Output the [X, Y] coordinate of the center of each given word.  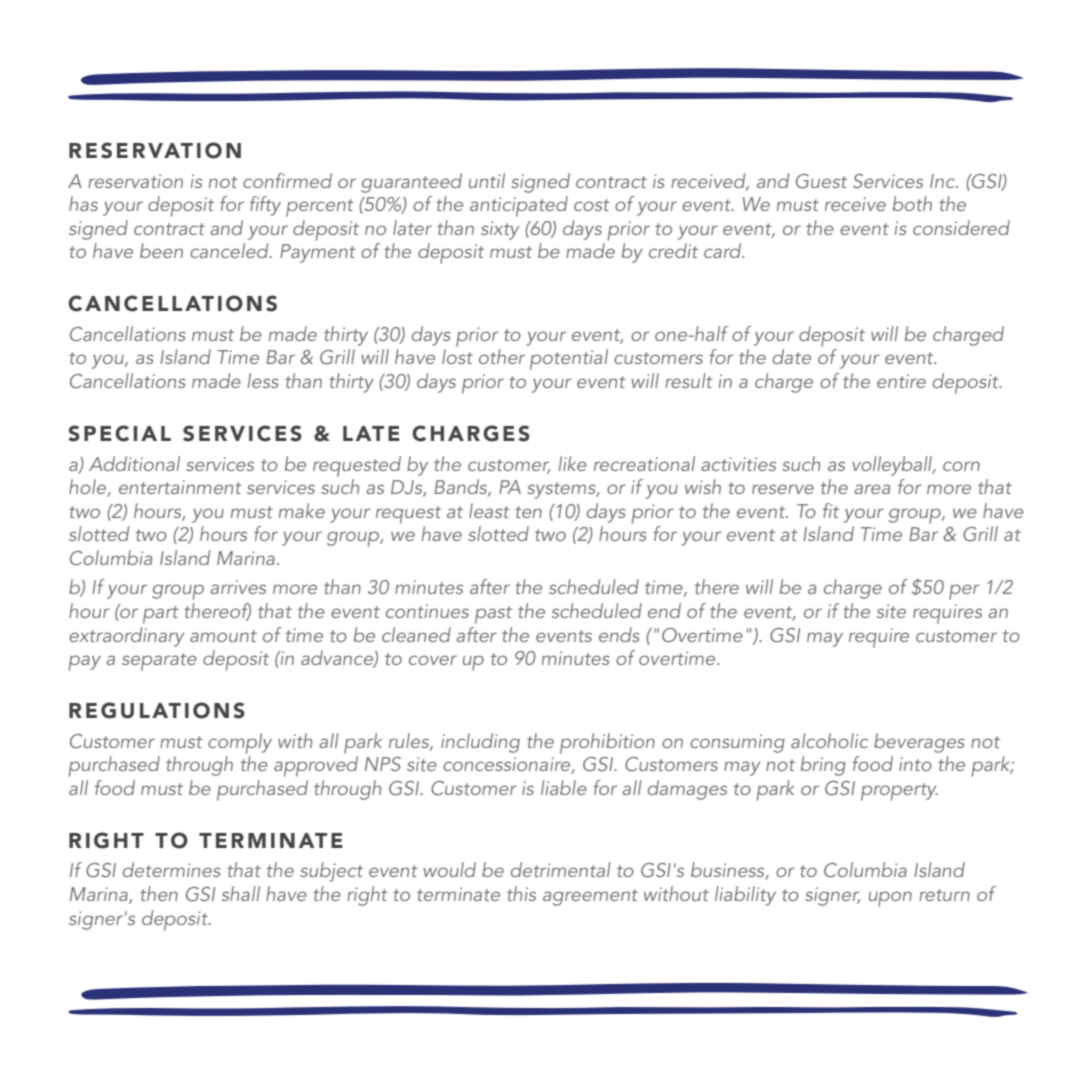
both [912, 203]
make [302, 510]
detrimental [561, 869]
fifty [265, 206]
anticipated [519, 206]
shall [241, 893]
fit [831, 510]
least [489, 510]
